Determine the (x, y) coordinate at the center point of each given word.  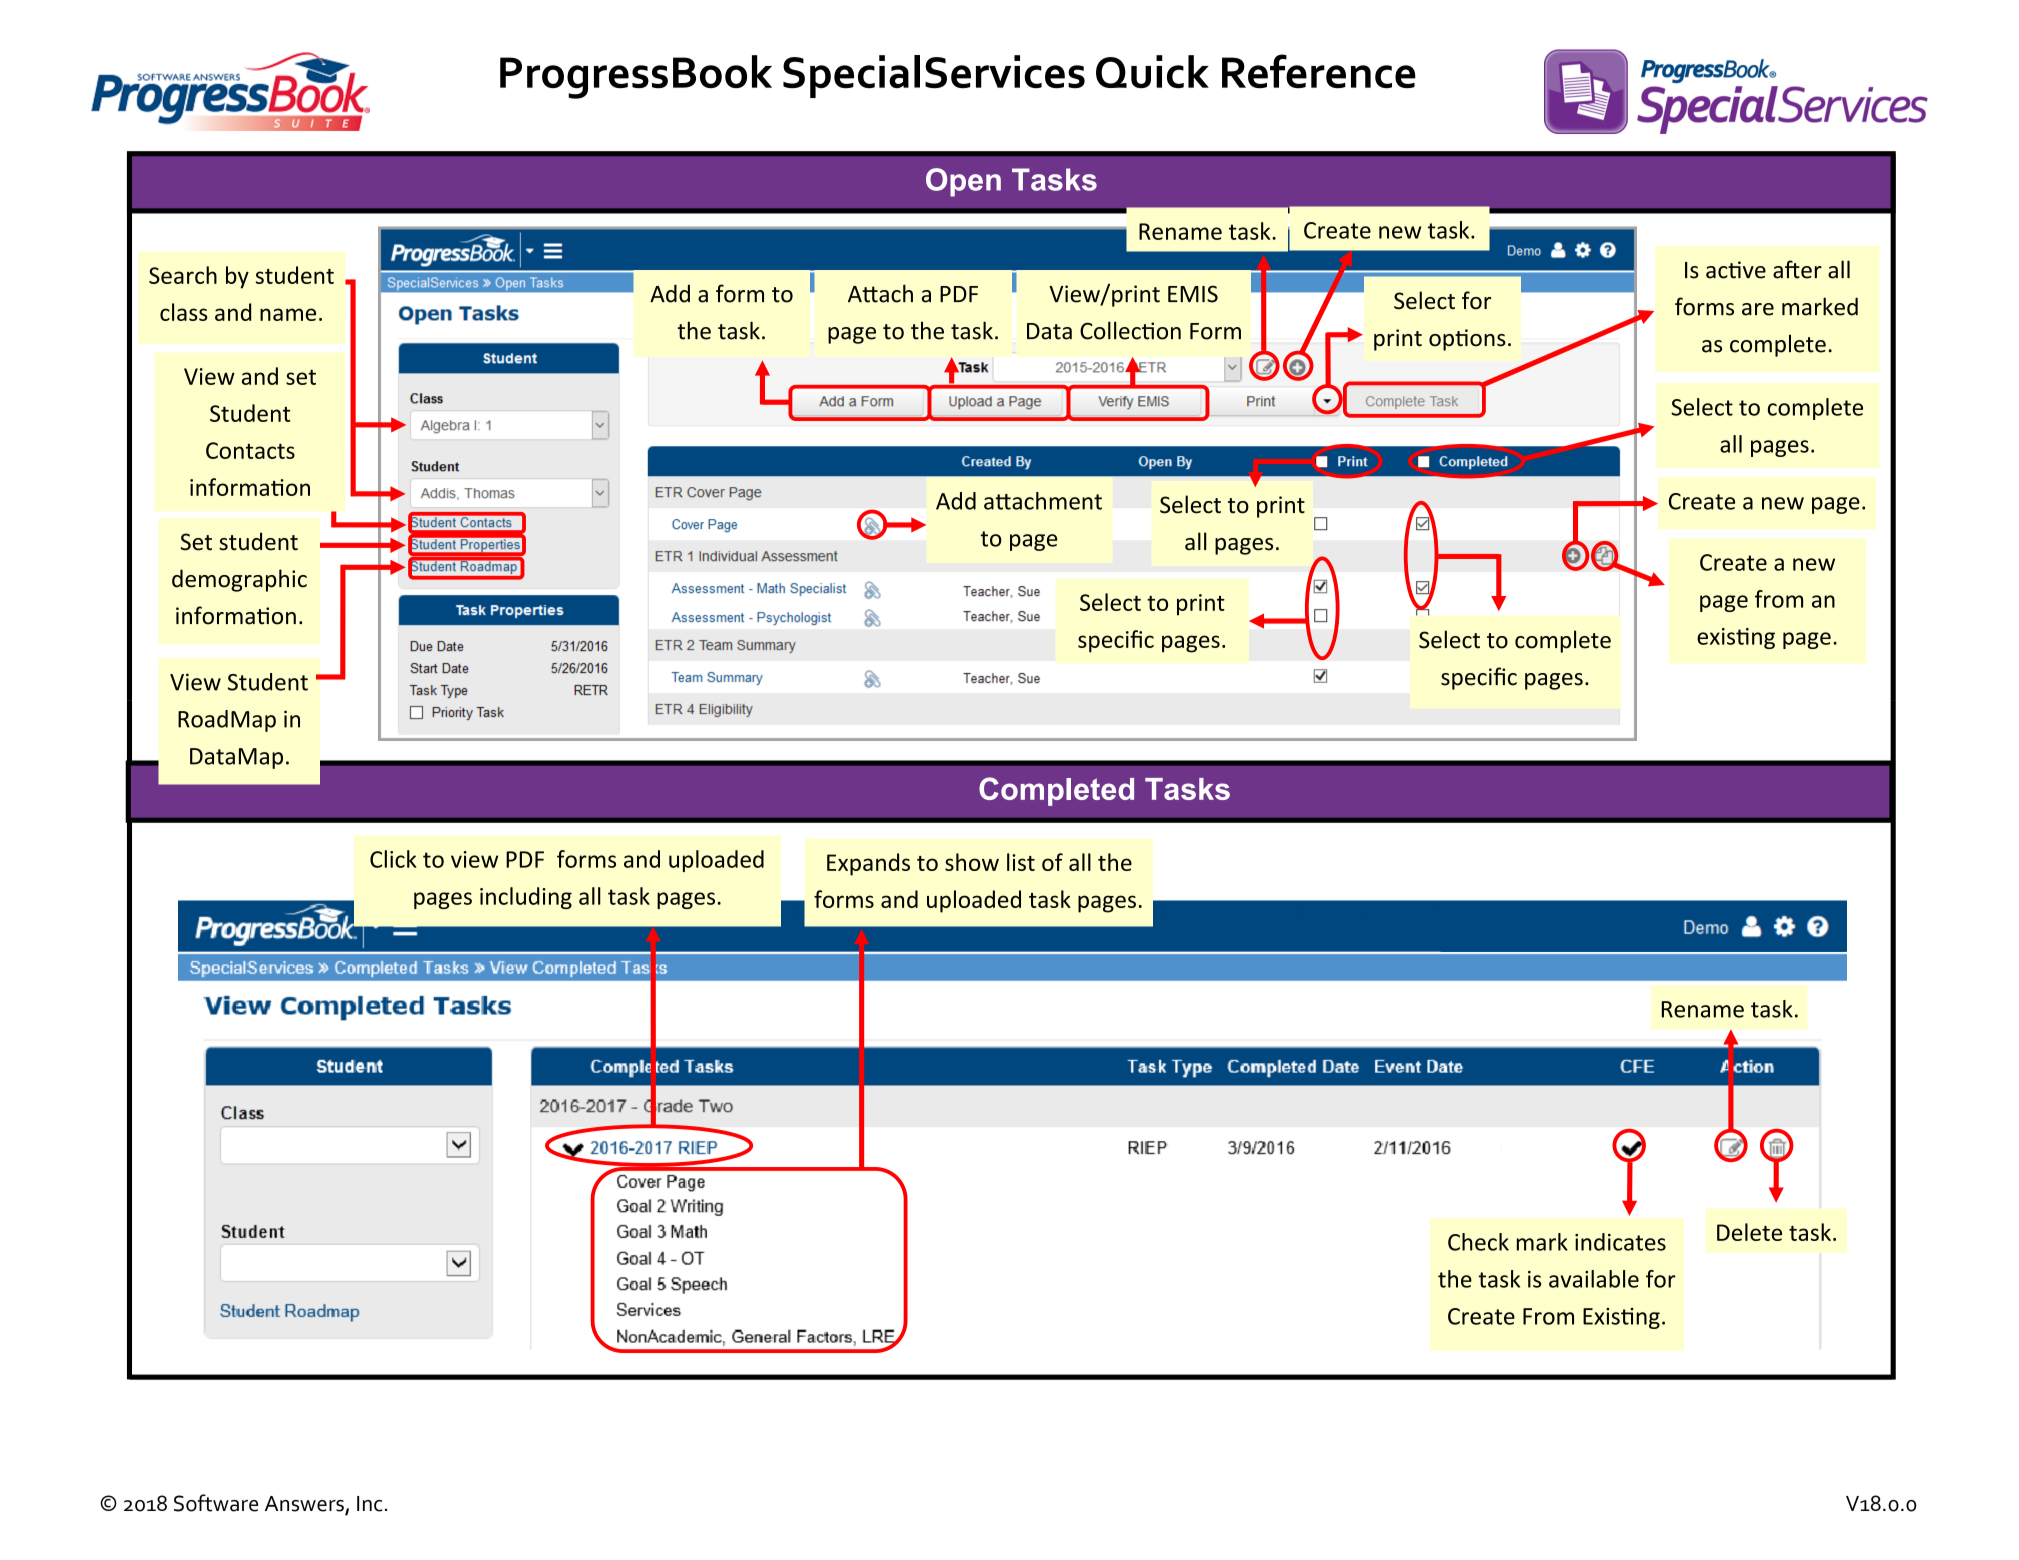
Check (1478, 1242)
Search (183, 275)
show (972, 862)
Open (963, 182)
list (1021, 862)
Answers (305, 1505)
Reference (1319, 71)
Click (393, 859)
